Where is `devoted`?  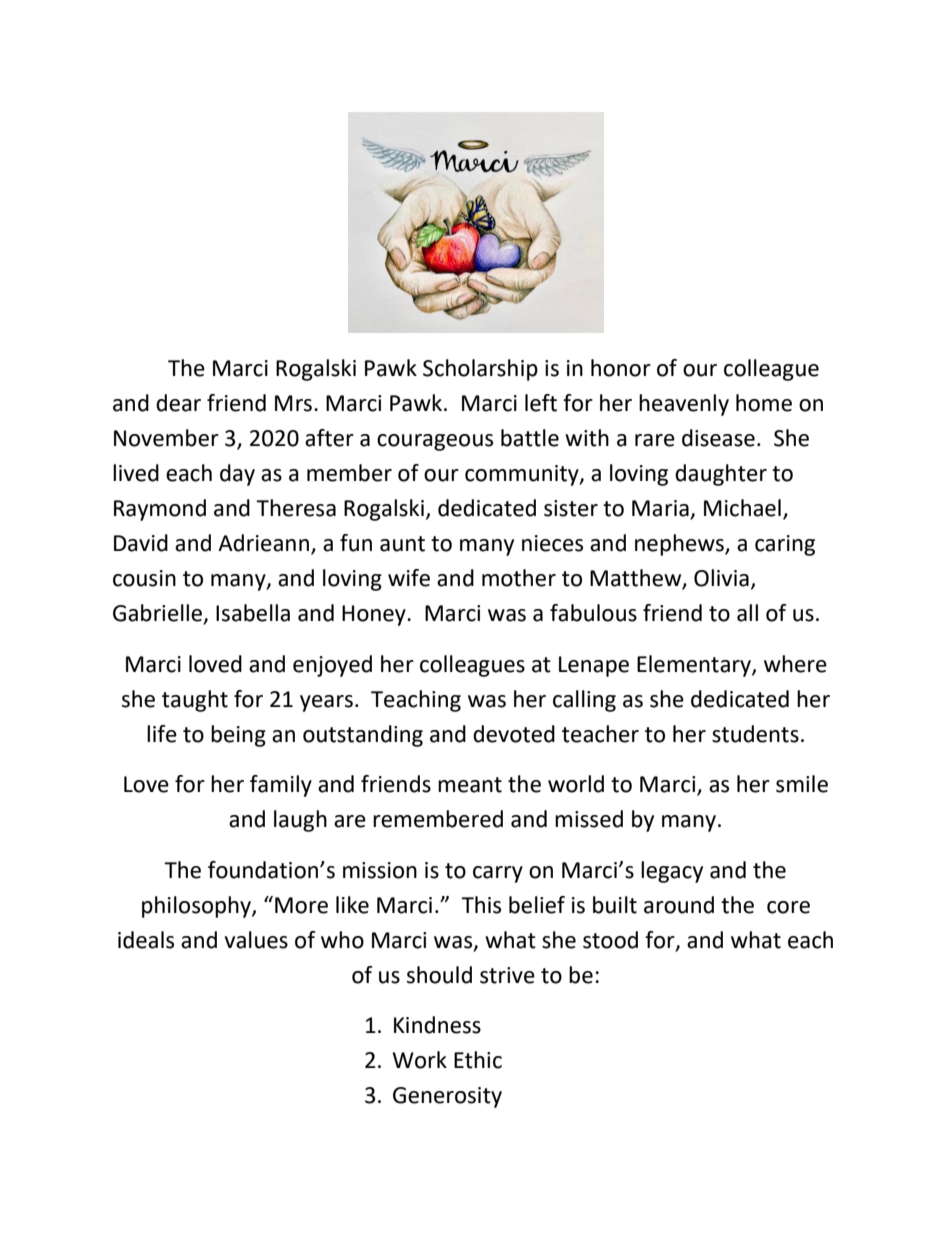
devoted is located at coordinates (514, 734).
